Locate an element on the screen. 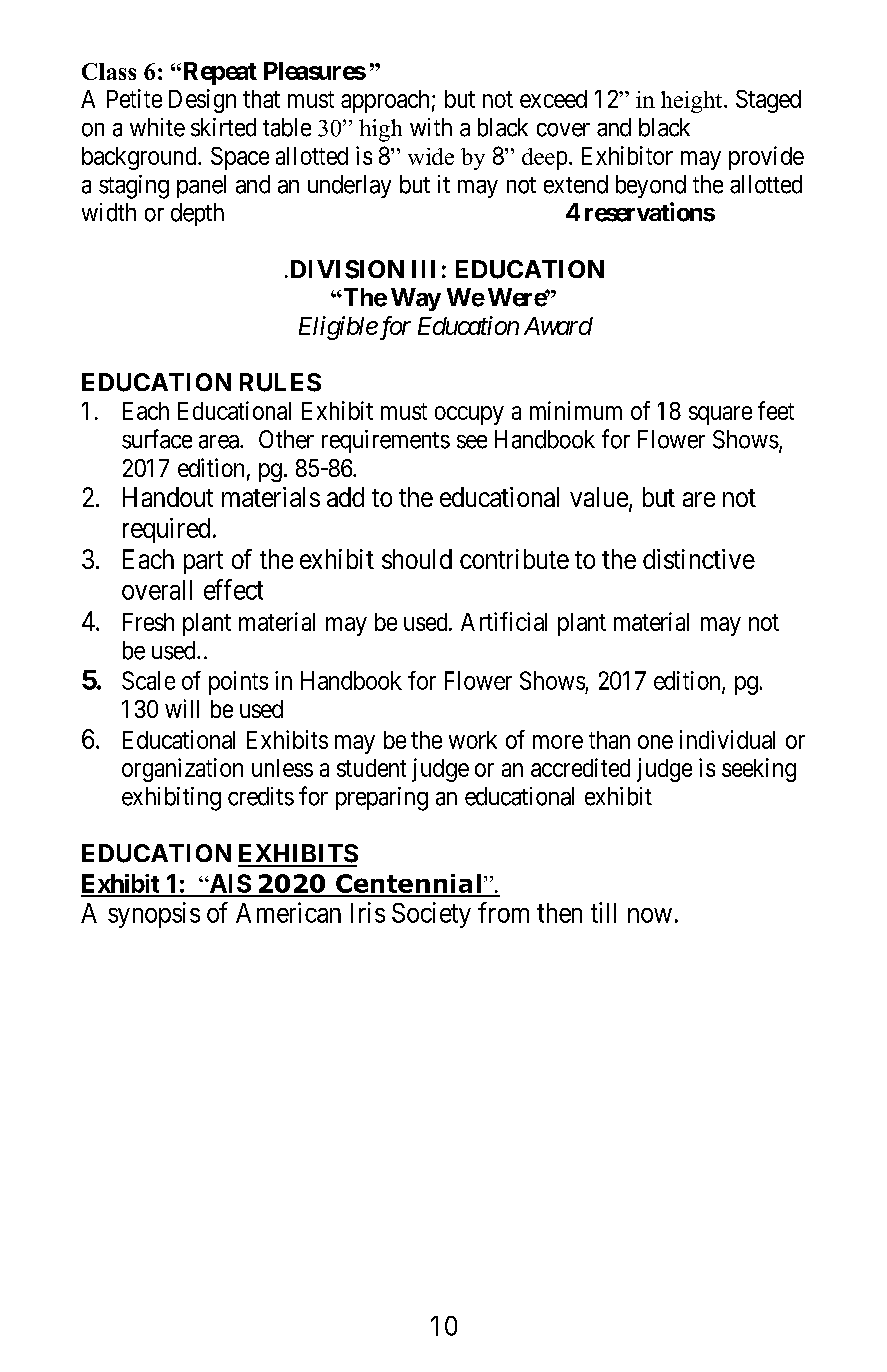 Image resolution: width=887 pixels, height=1372 pixels. square is located at coordinates (720, 415).
